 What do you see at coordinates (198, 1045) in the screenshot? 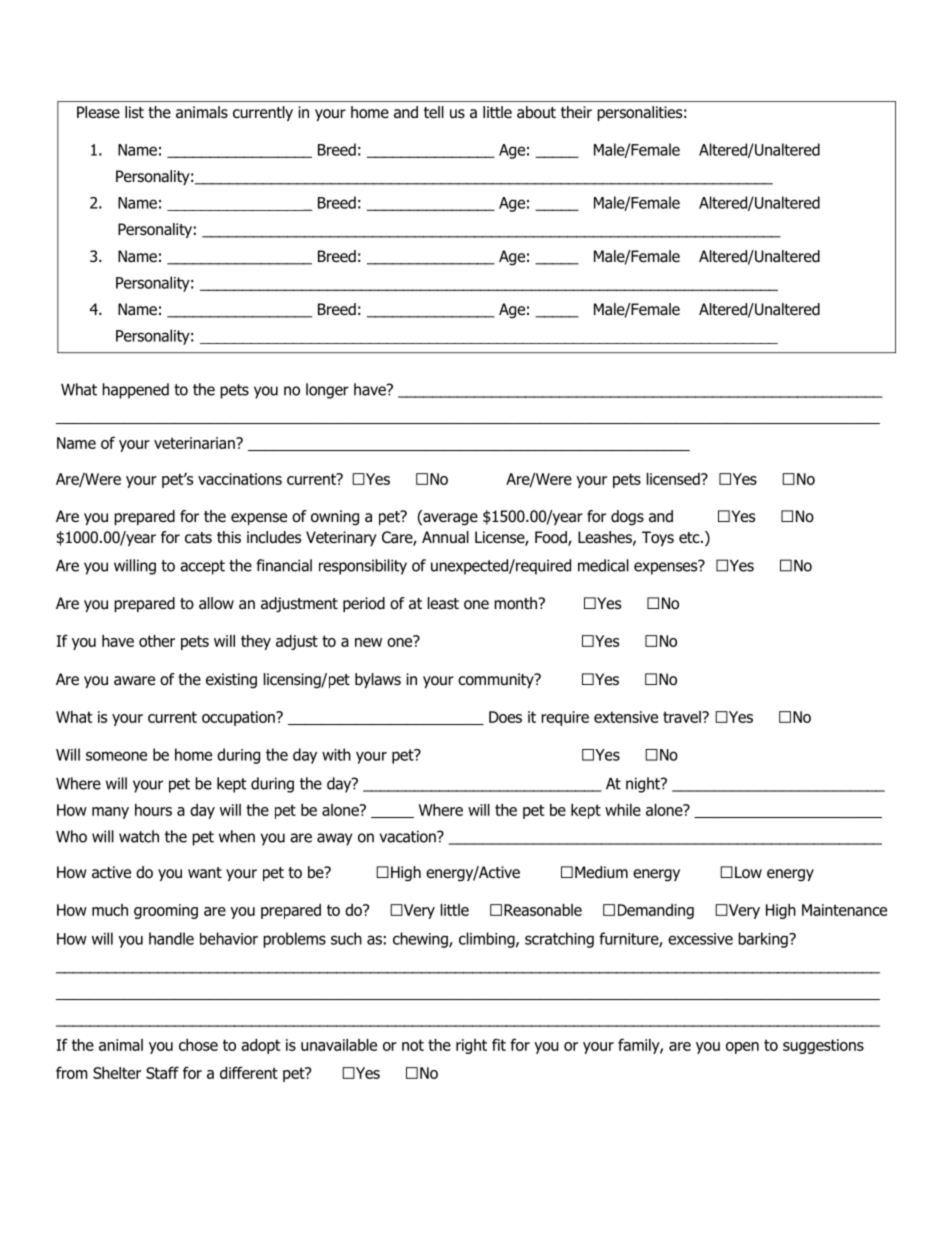
I see `chose` at bounding box center [198, 1045].
